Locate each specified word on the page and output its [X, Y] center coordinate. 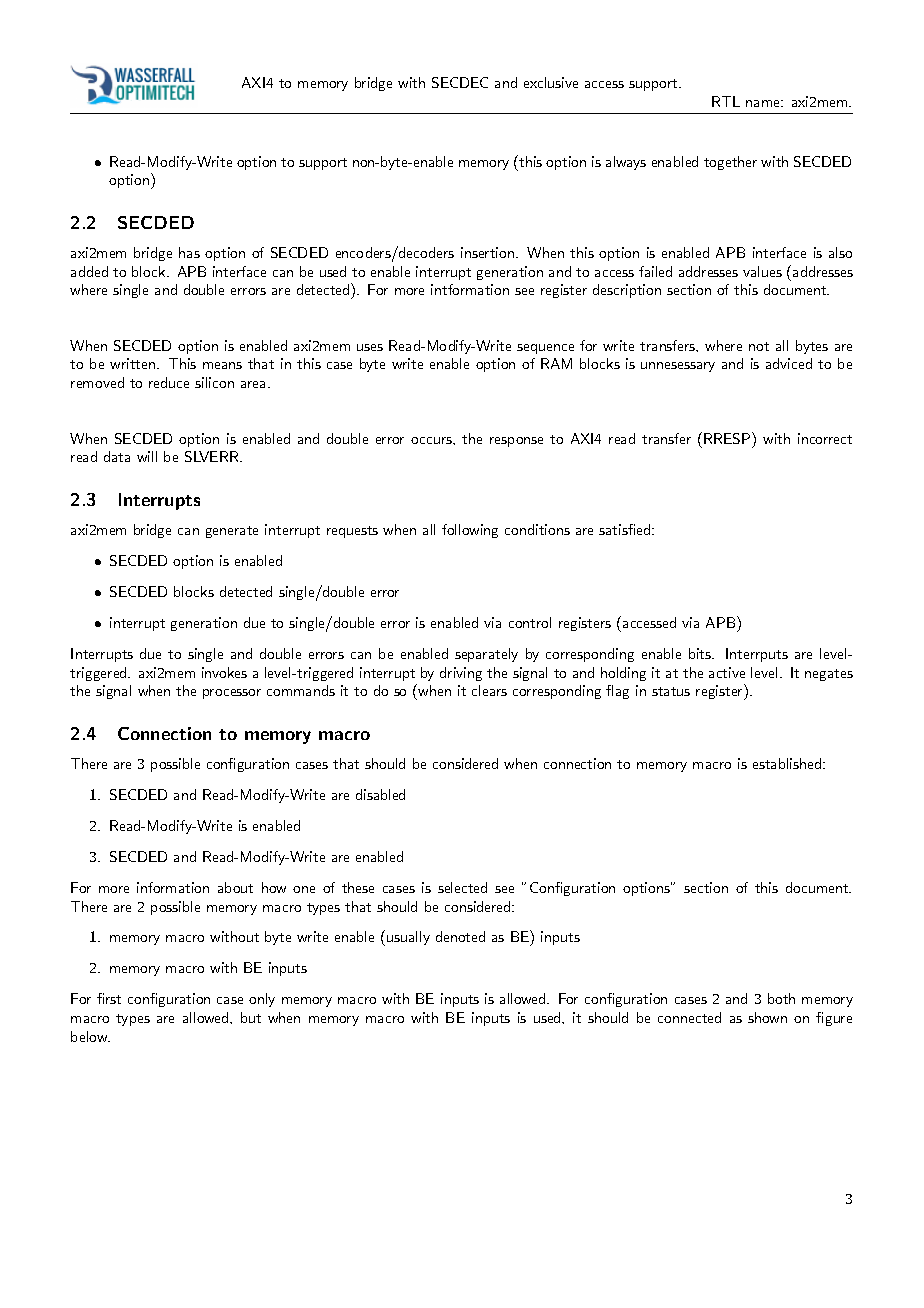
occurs [432, 440]
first [109, 998]
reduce [169, 382]
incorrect [825, 438]
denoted [460, 936]
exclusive [551, 82]
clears [489, 690]
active [727, 672]
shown [767, 1017]
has [189, 252]
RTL [726, 101]
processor [232, 694]
